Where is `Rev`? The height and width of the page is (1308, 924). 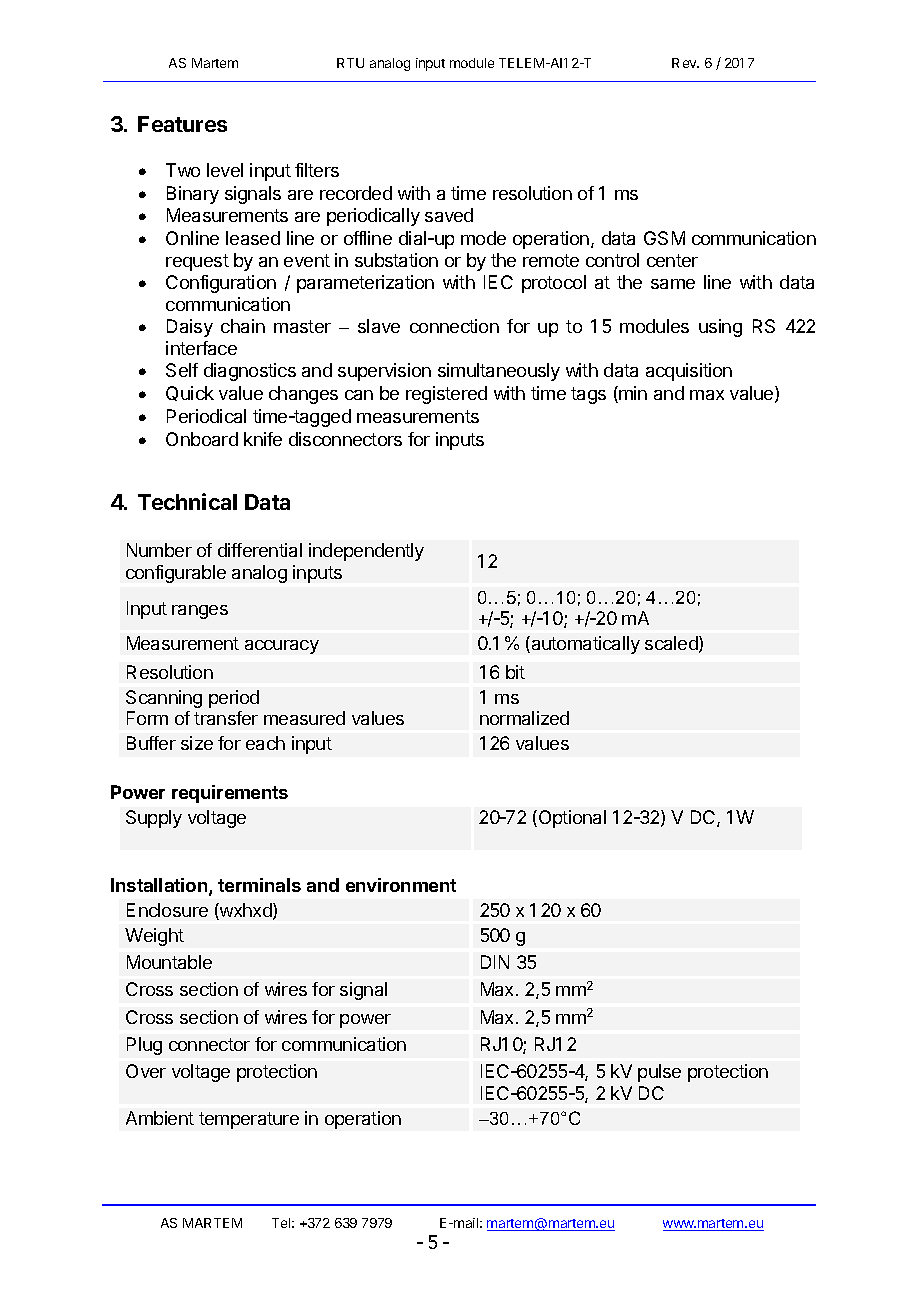 Rev is located at coordinates (685, 63).
